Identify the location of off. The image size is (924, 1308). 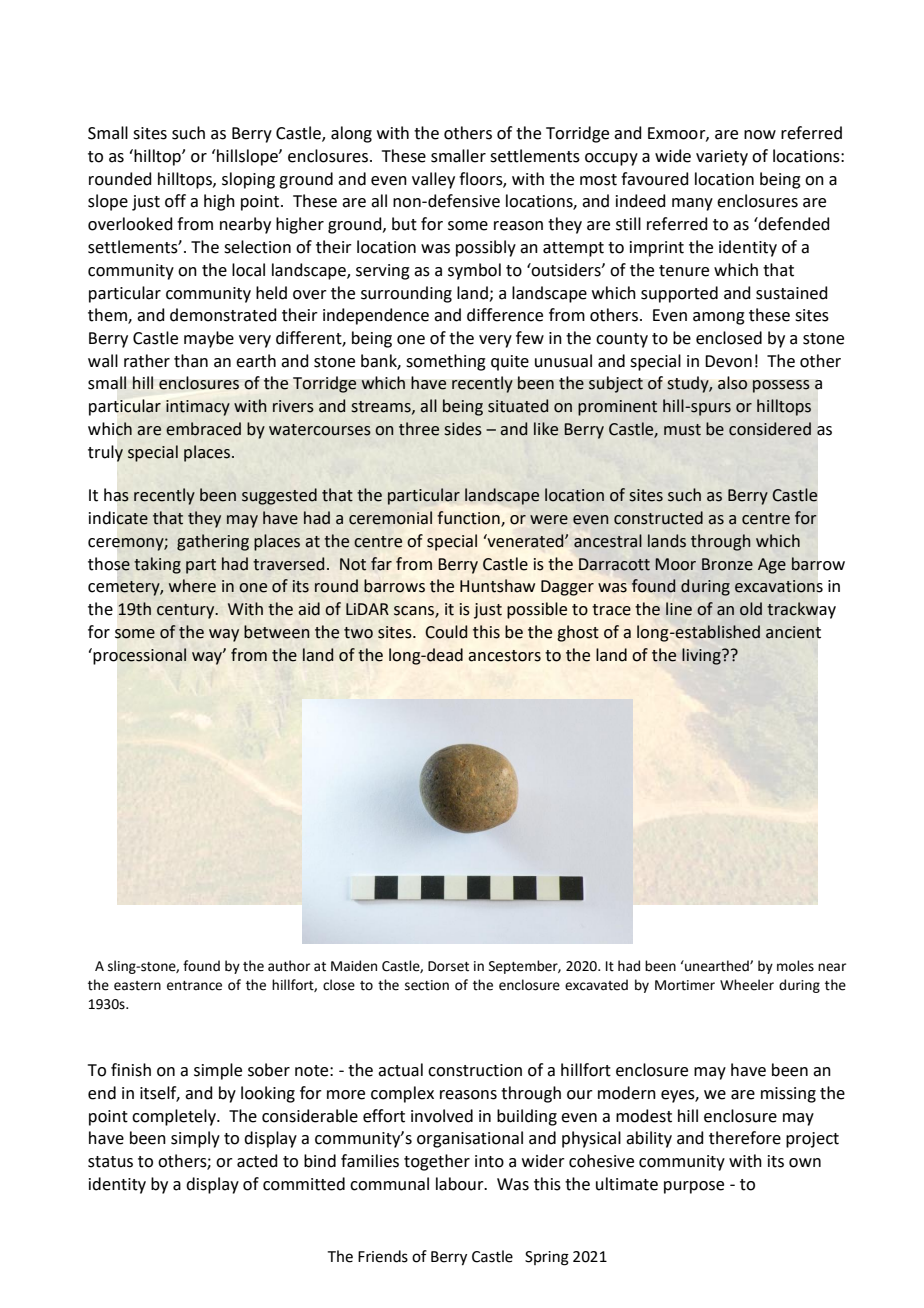
(175, 201).
